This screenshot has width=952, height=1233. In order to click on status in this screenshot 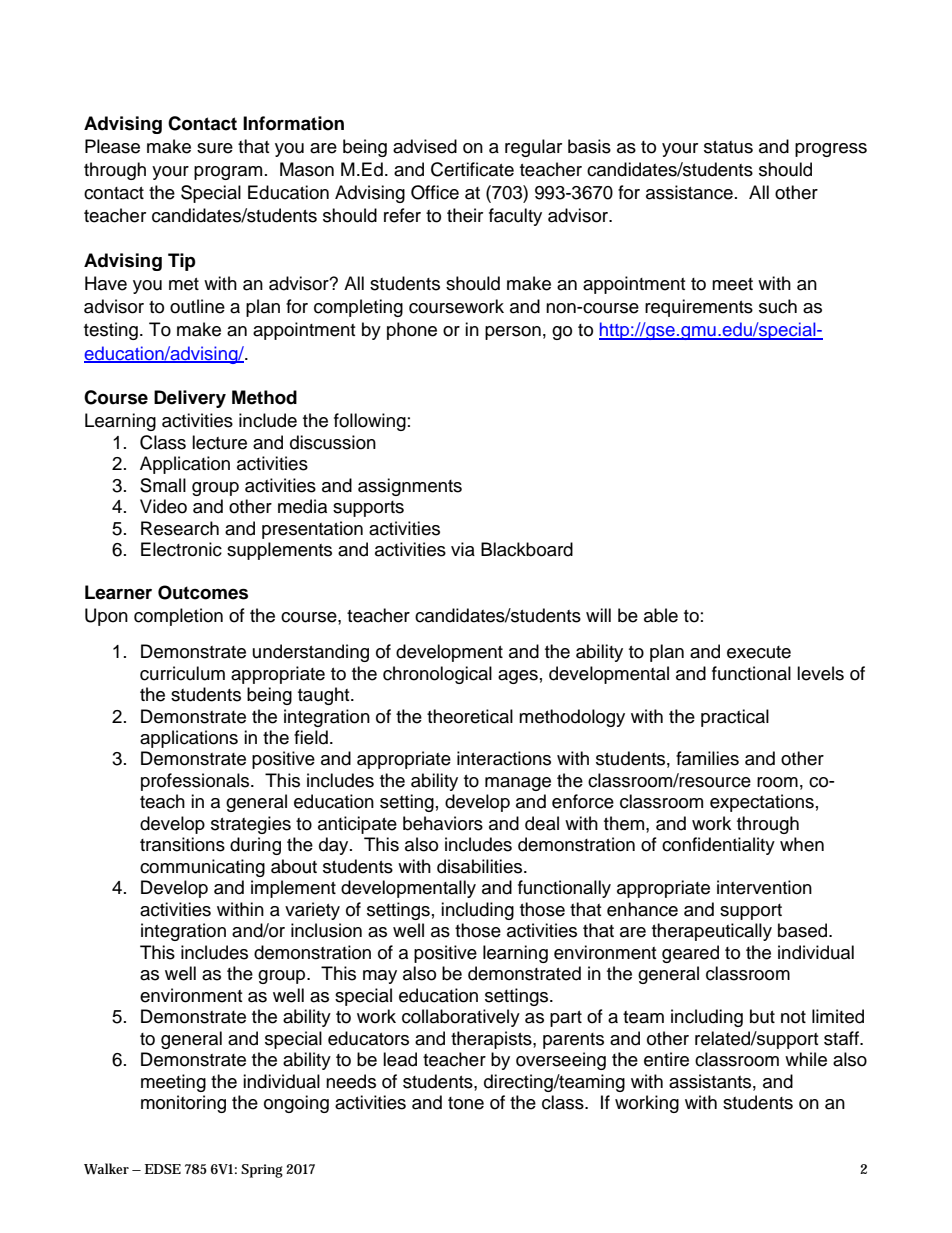, I will do `click(728, 147)`.
